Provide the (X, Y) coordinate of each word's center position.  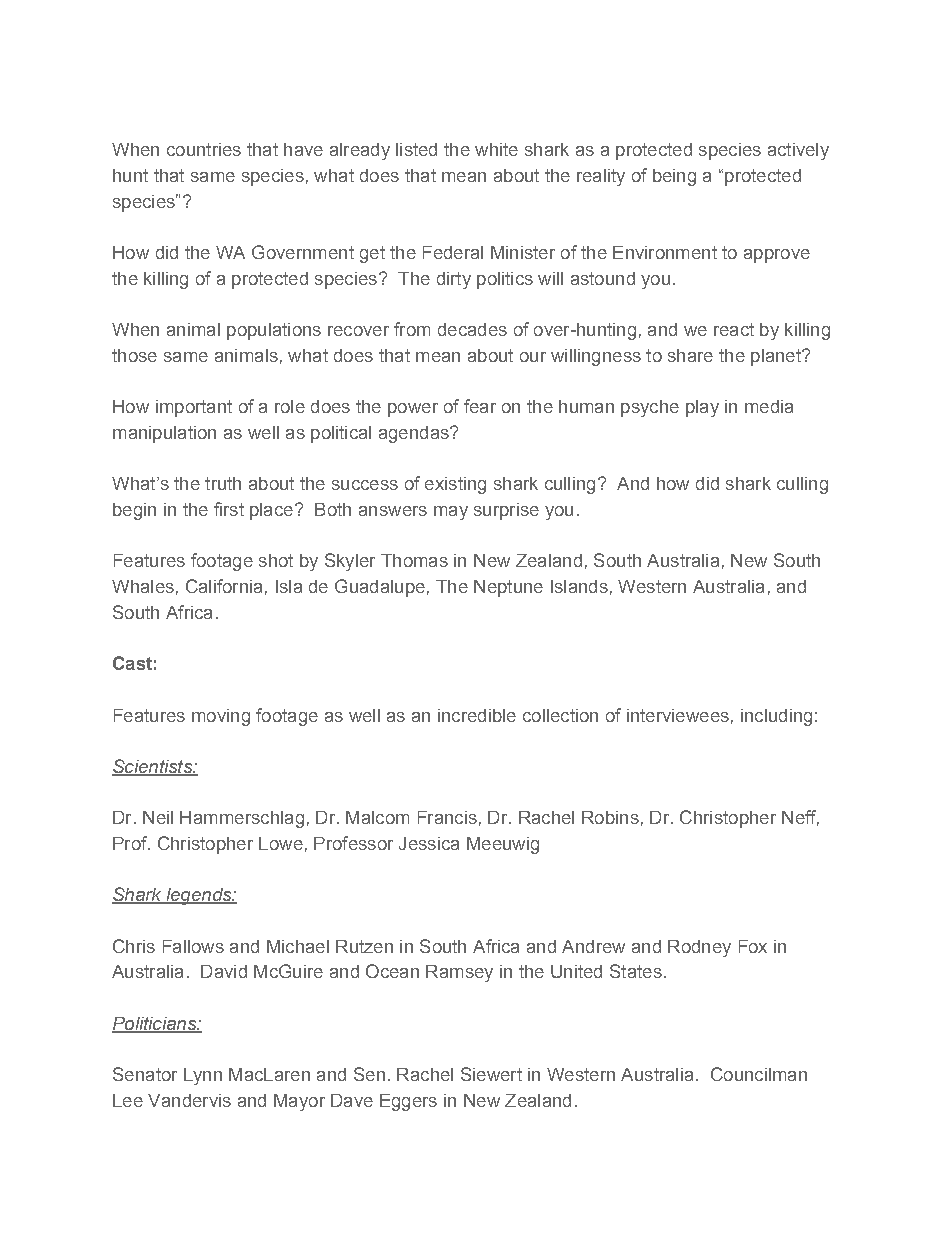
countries (204, 149)
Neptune (508, 588)
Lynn (203, 1076)
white (496, 149)
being (674, 177)
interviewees (678, 715)
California (224, 586)
